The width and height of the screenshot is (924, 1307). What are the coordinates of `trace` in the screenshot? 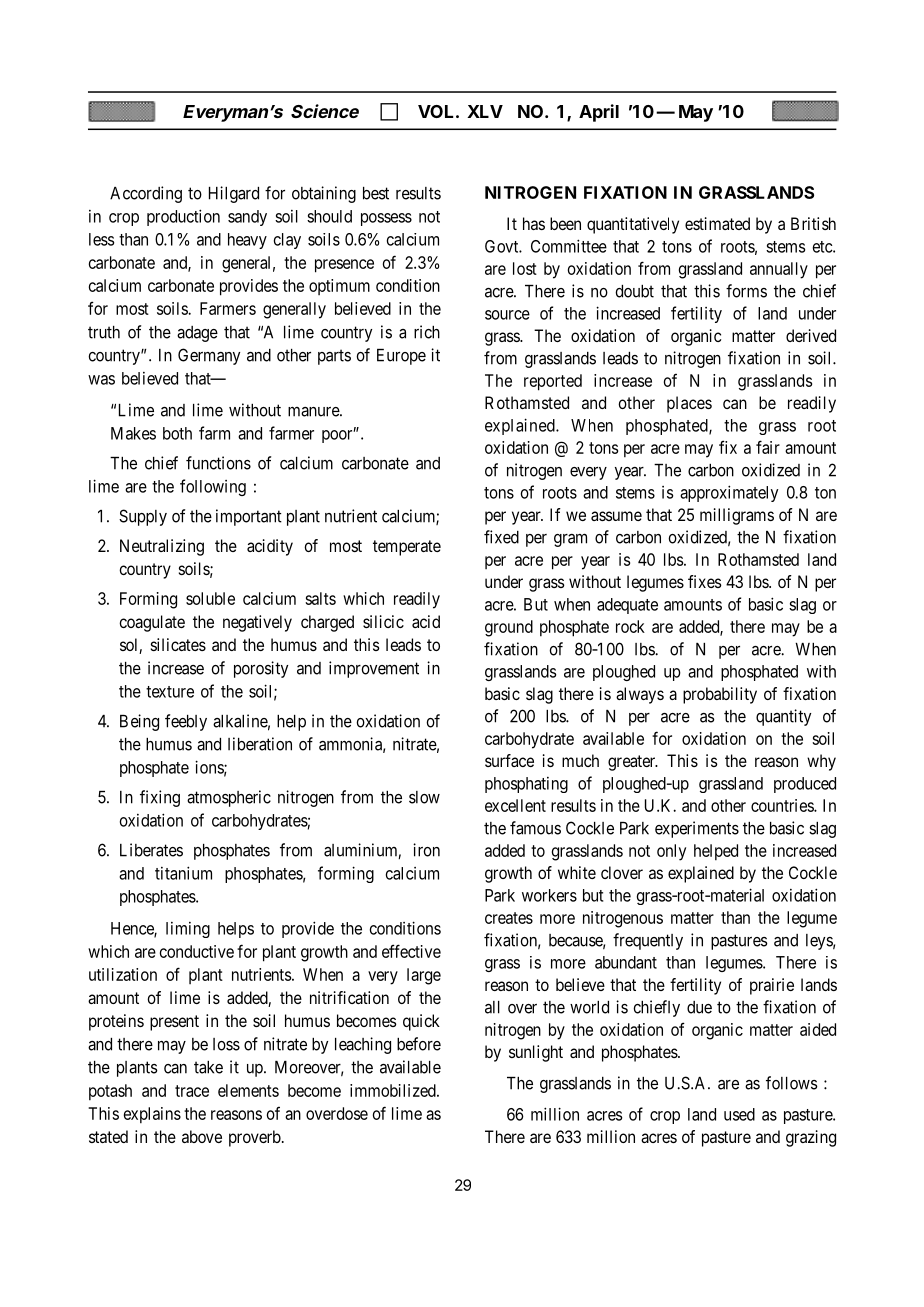 It's located at (192, 1091).
